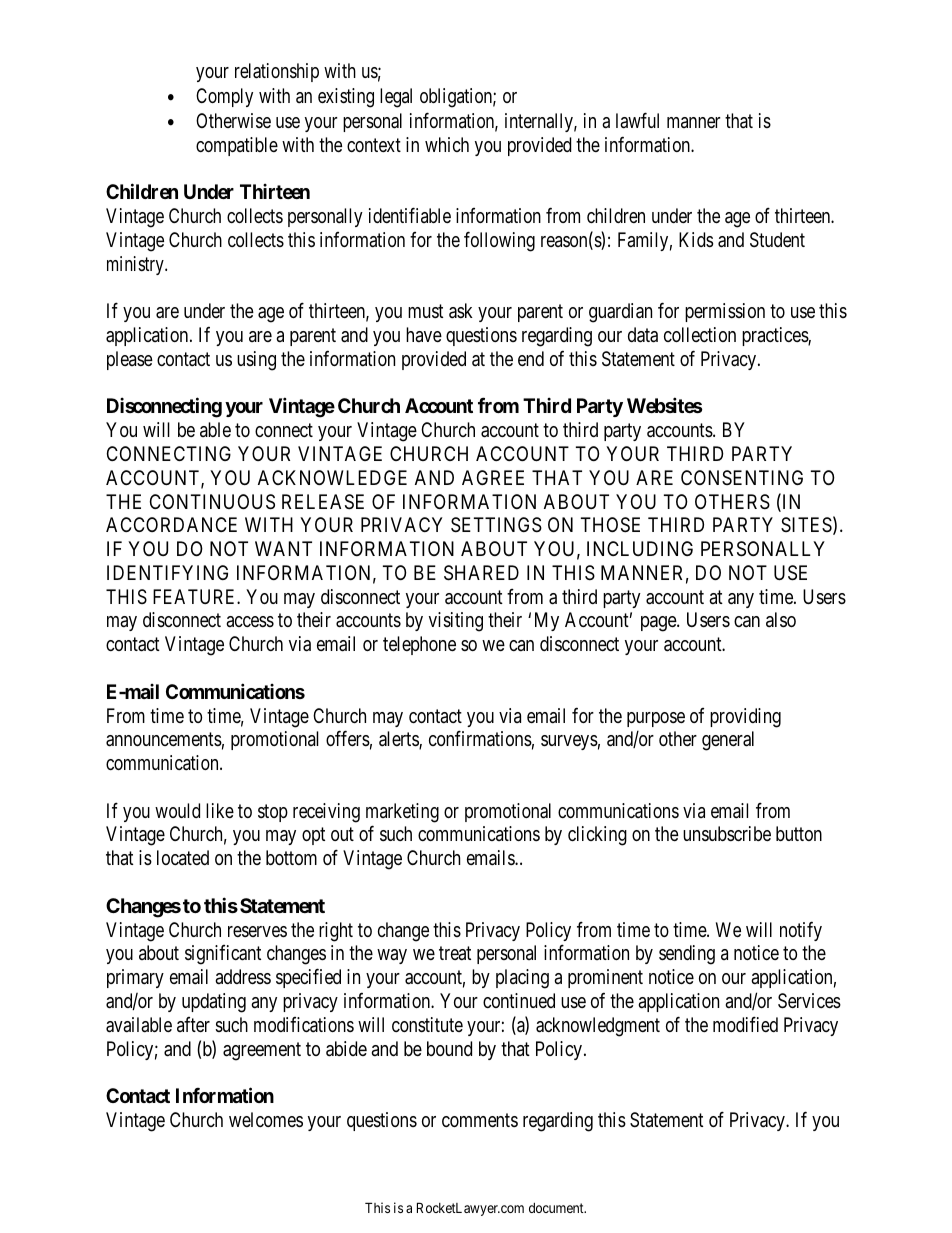 The image size is (952, 1233). Describe the element at coordinates (728, 741) in the document. I see `general` at that location.
